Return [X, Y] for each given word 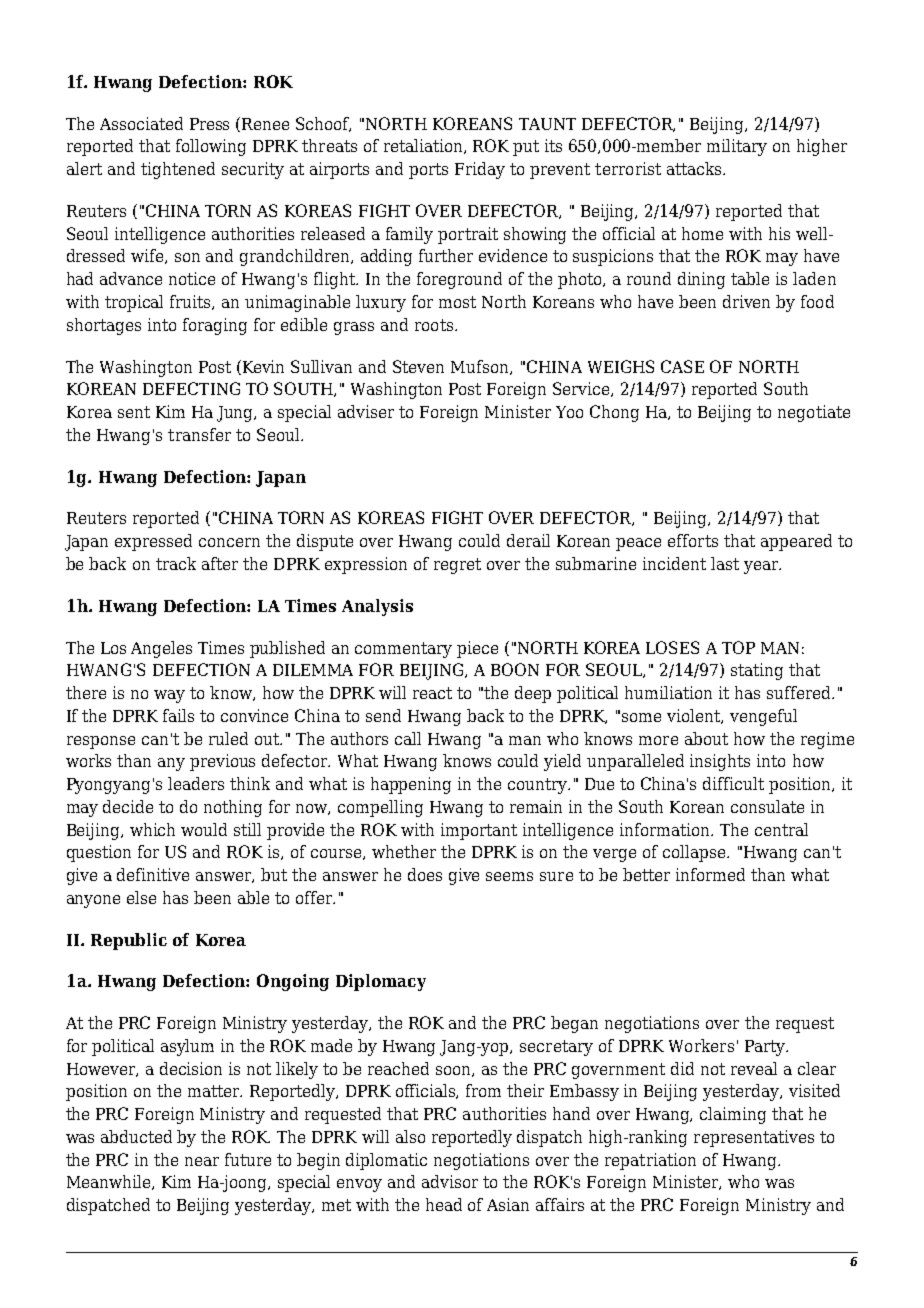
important [479, 831]
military [737, 147]
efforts [693, 540]
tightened [178, 170]
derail [528, 540]
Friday [480, 170]
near [202, 1161]
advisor [450, 1181]
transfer [199, 434]
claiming [733, 1115]
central [781, 829]
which [152, 829]
